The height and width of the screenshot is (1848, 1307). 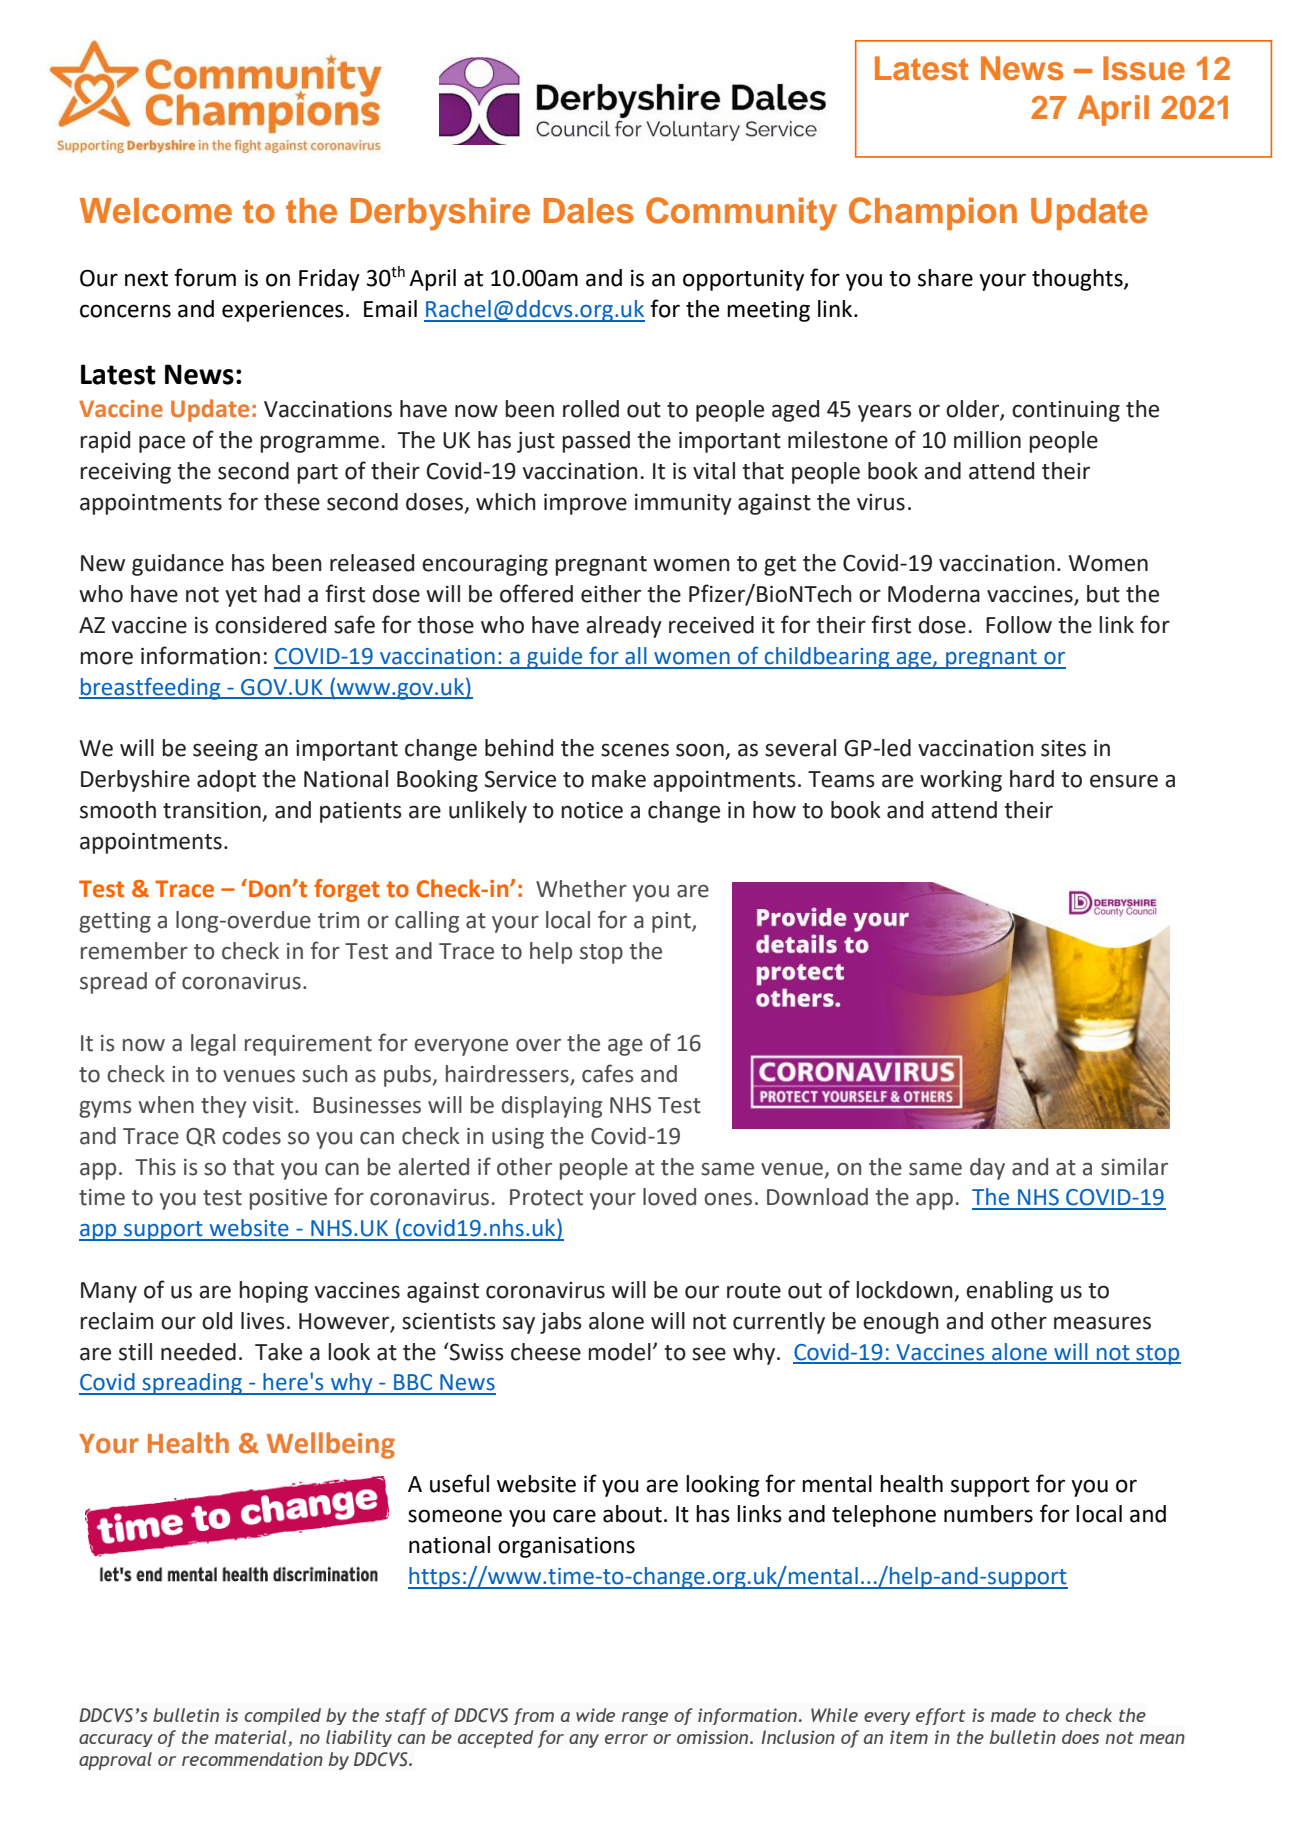 What do you see at coordinates (1134, 1167) in the screenshot?
I see `similar` at bounding box center [1134, 1167].
